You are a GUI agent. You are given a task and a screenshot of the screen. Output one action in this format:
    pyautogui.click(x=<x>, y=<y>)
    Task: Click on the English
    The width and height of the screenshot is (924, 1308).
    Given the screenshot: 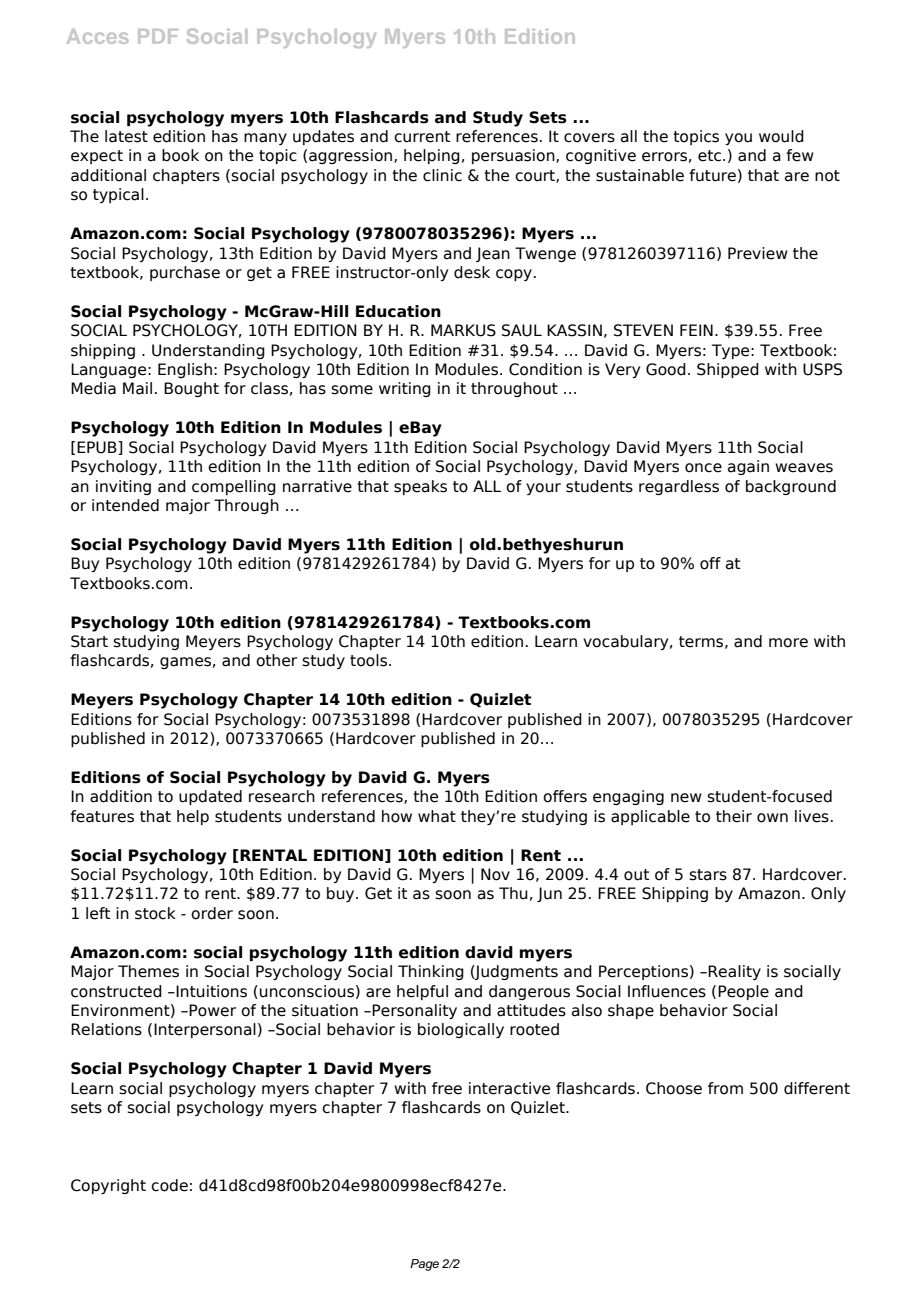 What is the action you would take?
    pyautogui.click(x=185, y=370)
